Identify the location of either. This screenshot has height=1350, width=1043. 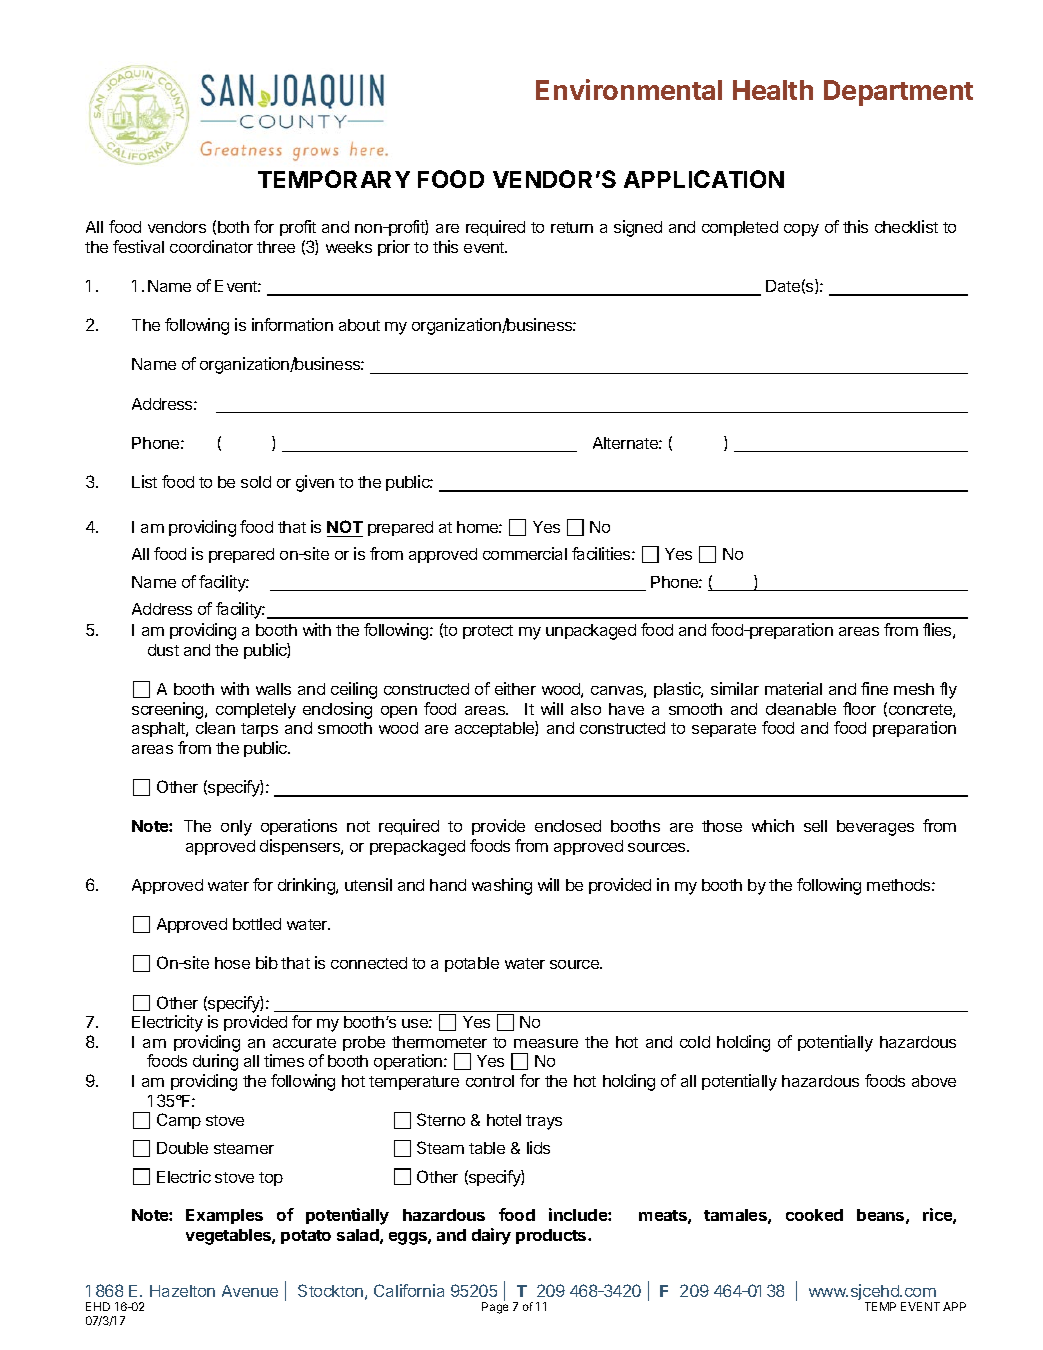
(515, 688).
